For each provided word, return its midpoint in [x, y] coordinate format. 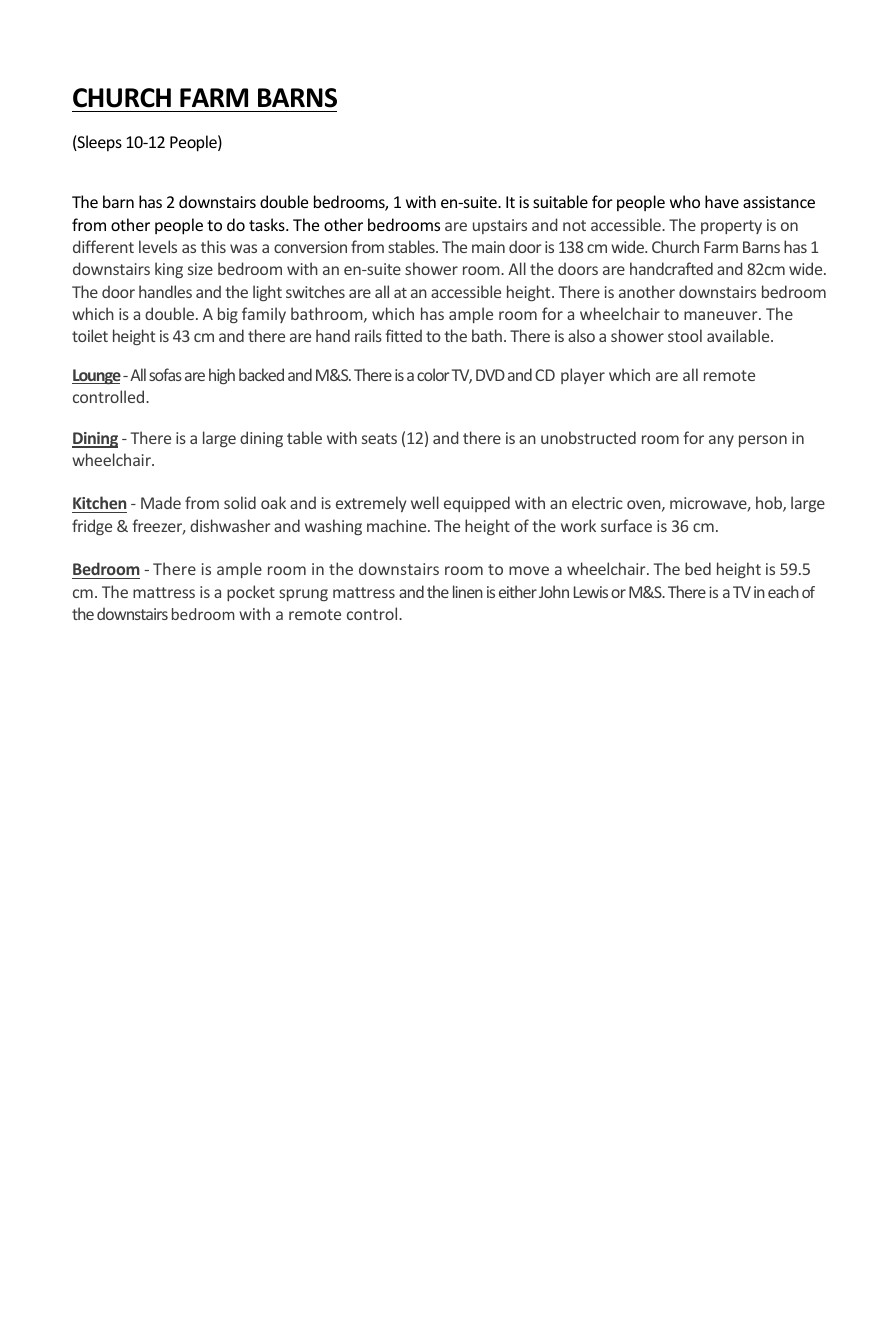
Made [161, 502]
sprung [303, 595]
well [425, 502]
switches [315, 291]
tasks [268, 224]
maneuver [722, 315]
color [433, 374]
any [721, 441]
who [685, 201]
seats [379, 438]
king [169, 270]
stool [685, 335]
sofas [165, 374]
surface [626, 525]
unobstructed [588, 437]
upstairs [500, 226]
